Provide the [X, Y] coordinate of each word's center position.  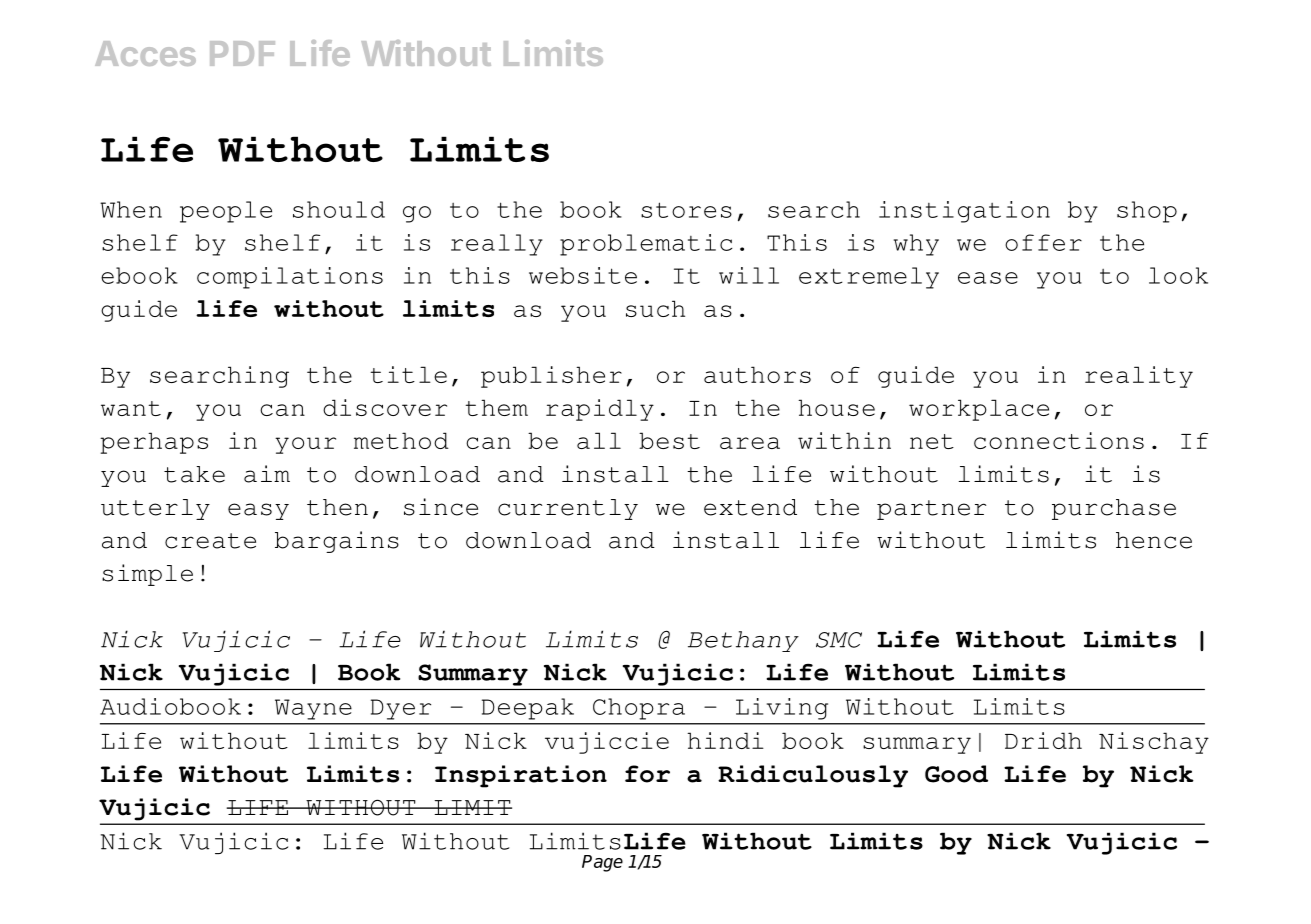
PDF [242, 53]
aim [267, 474]
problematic [646, 245]
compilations [290, 278]
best [669, 440]
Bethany [743, 641]
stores [686, 210]
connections [1059, 440]
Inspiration [521, 776]
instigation [964, 212]
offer [1043, 242]
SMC [839, 640]
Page [602, 863]
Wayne [313, 709]
